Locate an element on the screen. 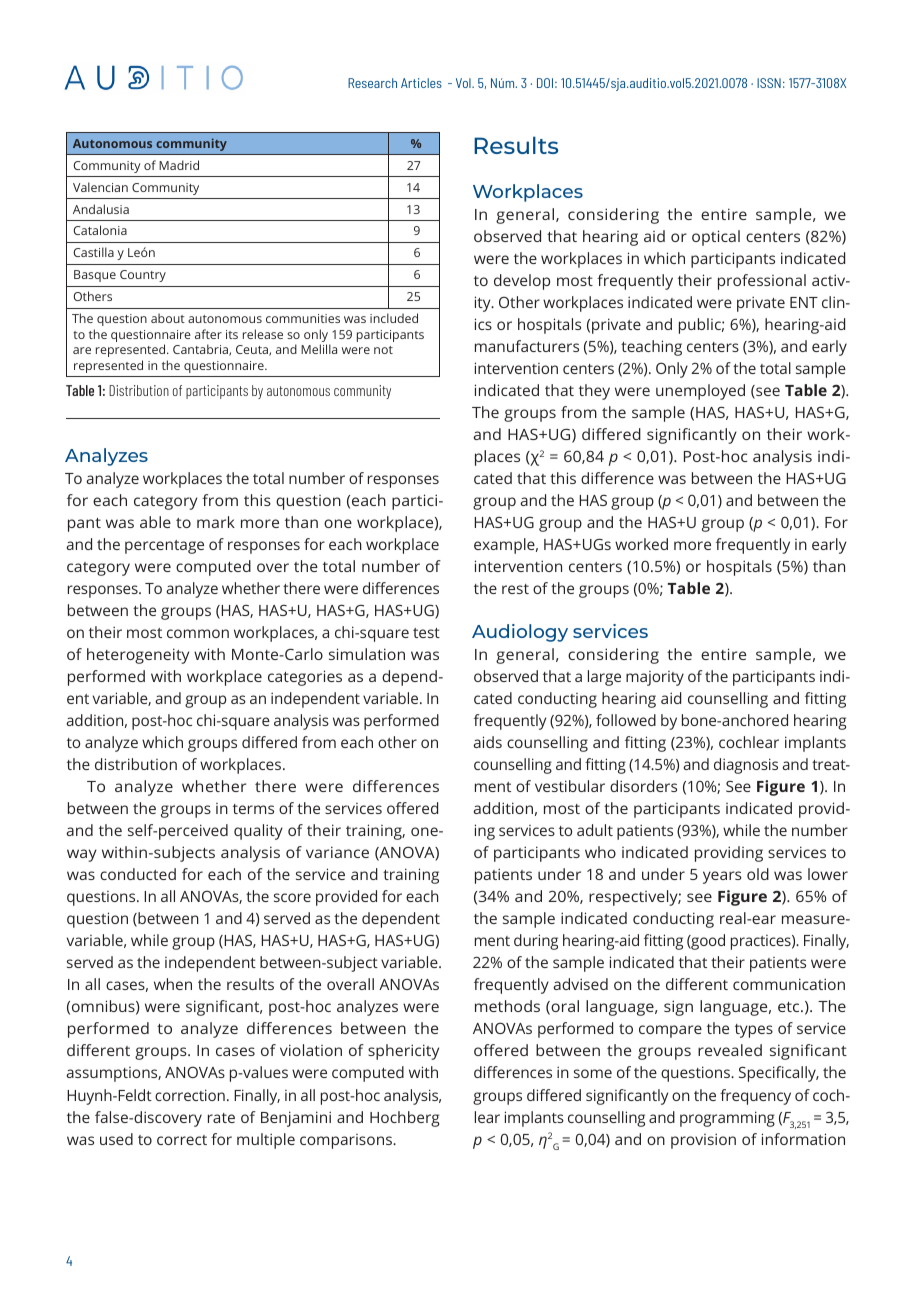 This screenshot has height=1308, width=924. rate is located at coordinates (221, 1118).
